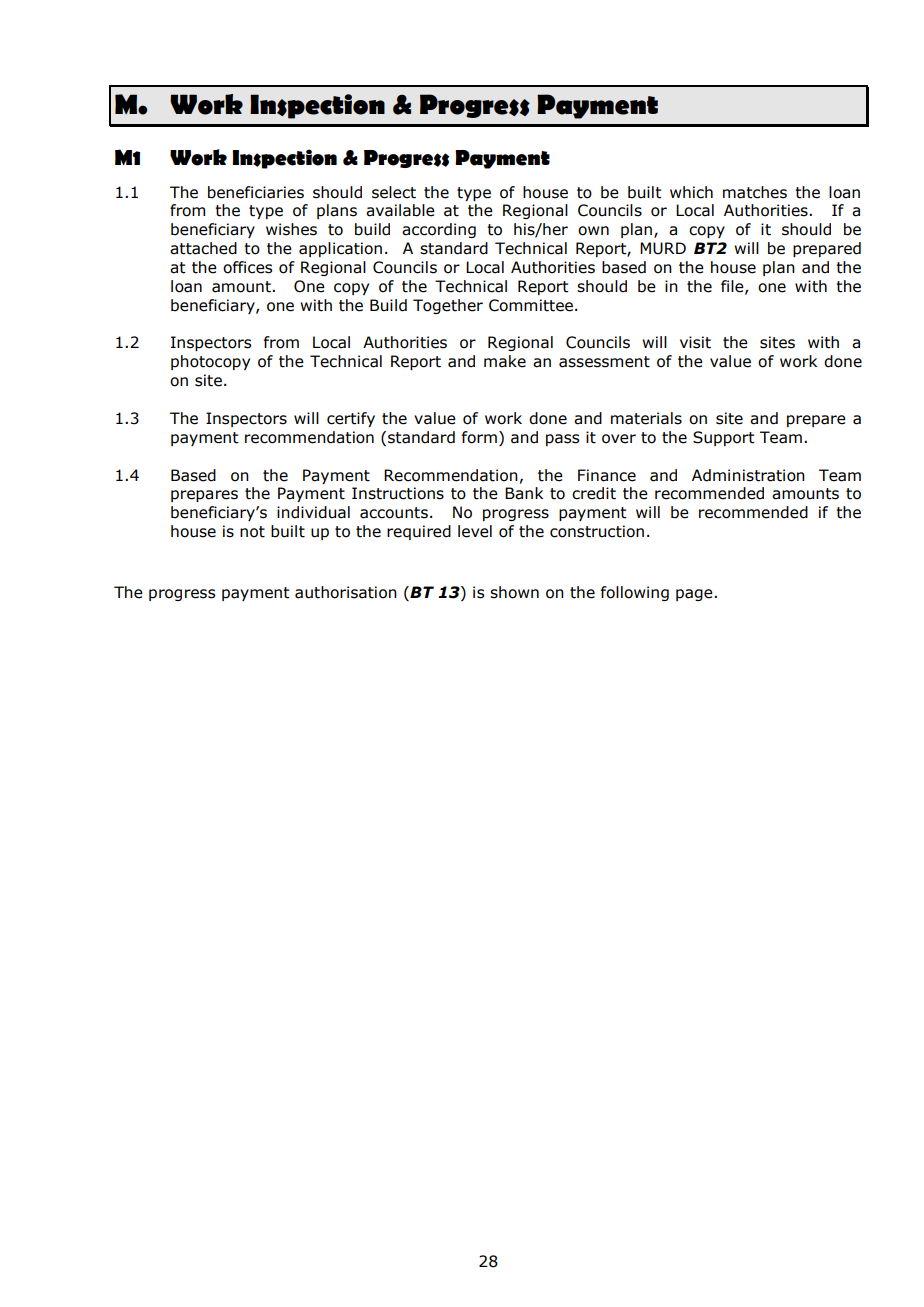  Describe the element at coordinates (448, 306) in the image. I see `Together` at that location.
